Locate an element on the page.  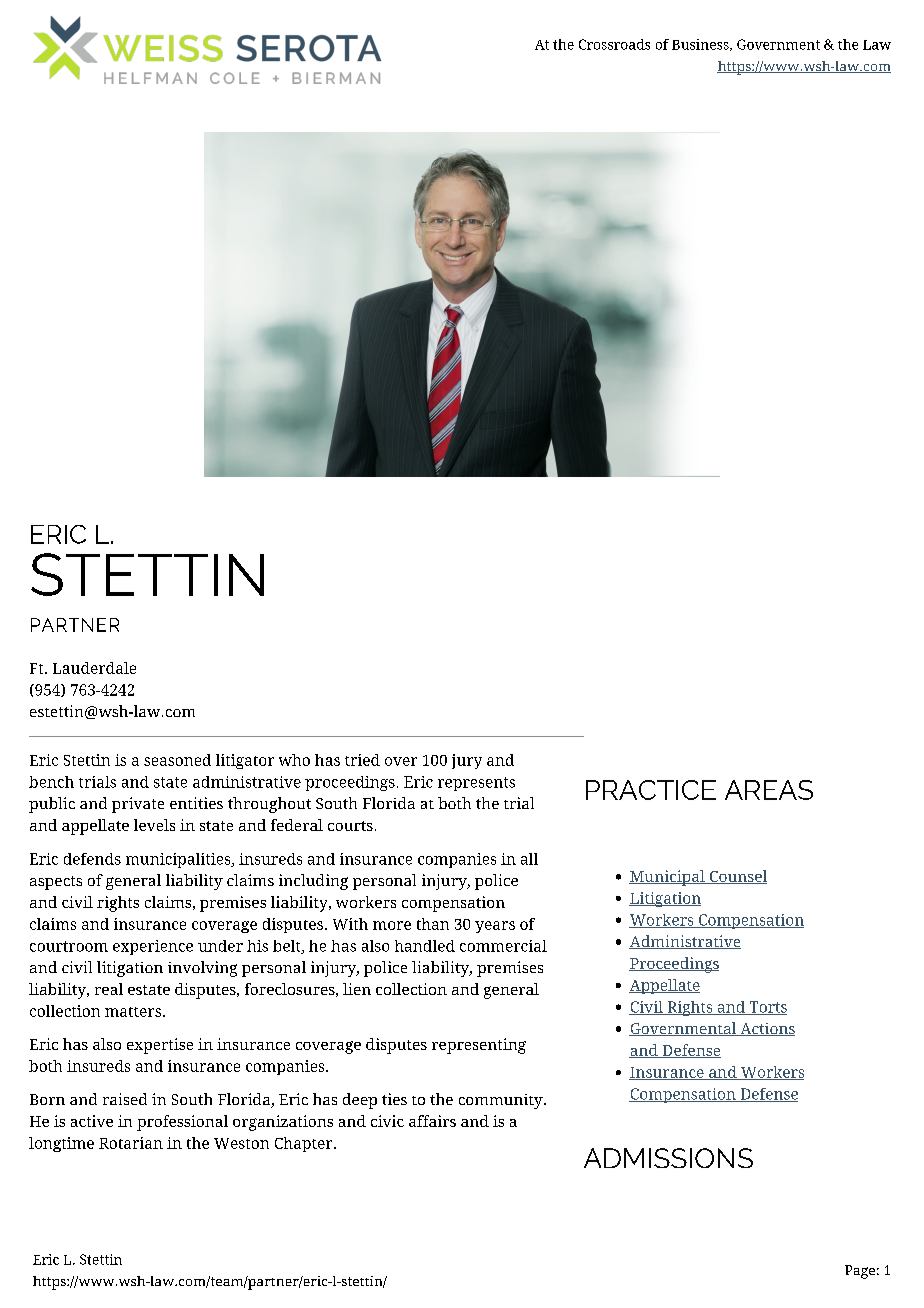
Business is located at coordinates (701, 45).
